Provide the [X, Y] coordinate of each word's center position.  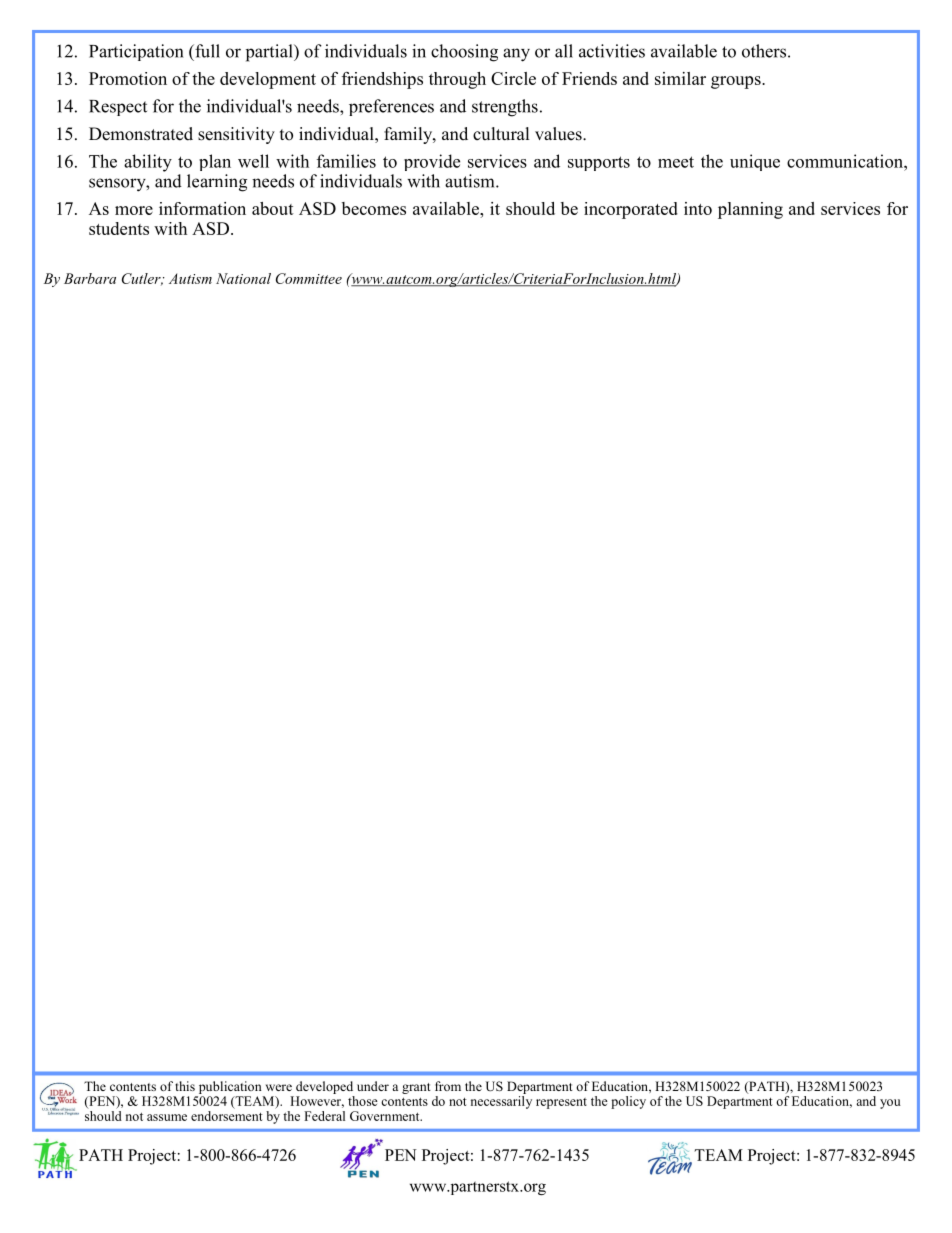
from [448, 1086]
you [890, 1104]
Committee [309, 278]
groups [737, 82]
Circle [513, 78]
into [698, 208]
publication [230, 1087]
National [243, 278]
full [206, 51]
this [185, 1086]
